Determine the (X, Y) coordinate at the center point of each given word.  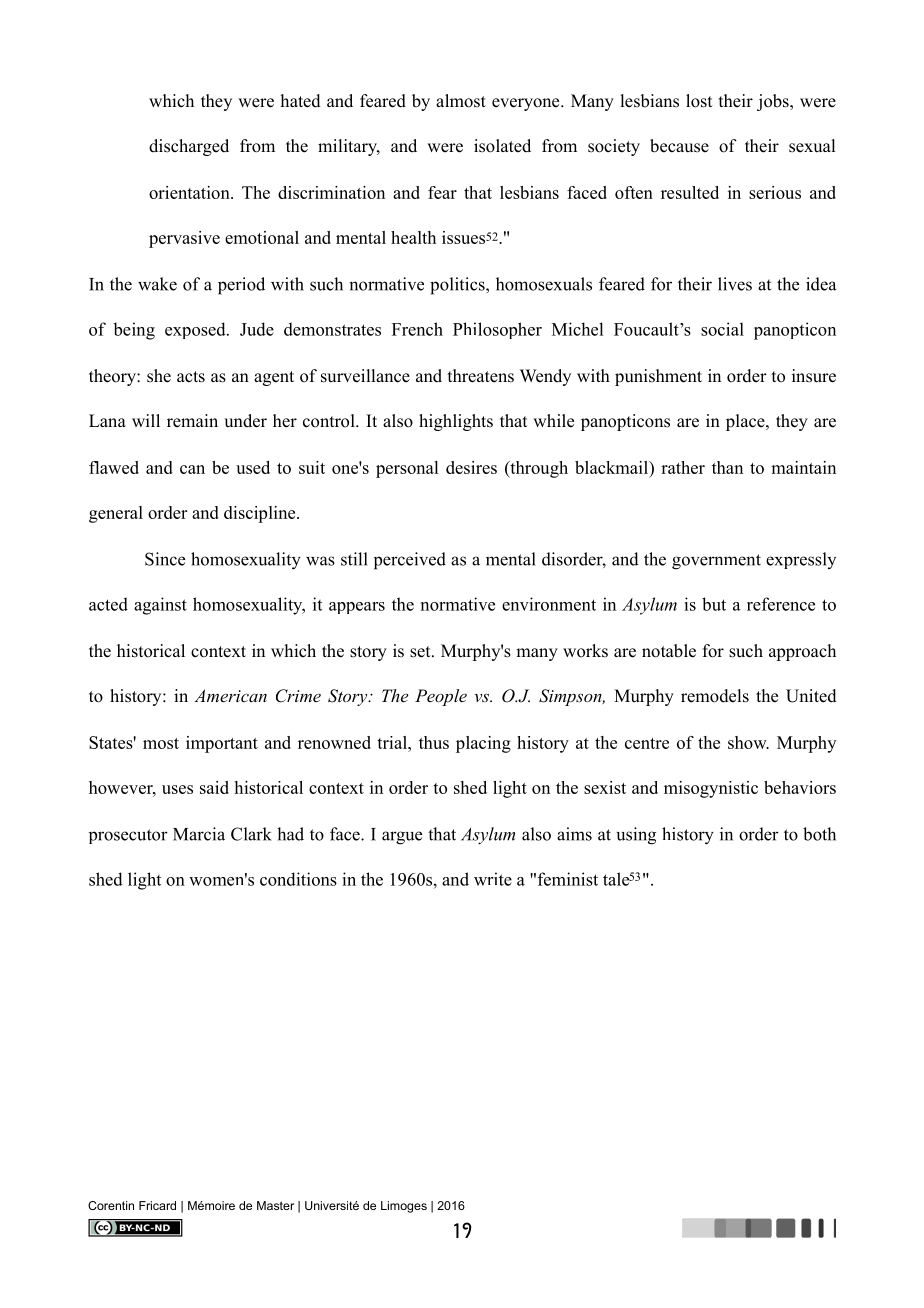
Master (275, 1205)
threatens (481, 376)
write (493, 879)
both (819, 834)
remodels (715, 696)
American (230, 695)
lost (699, 101)
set (421, 652)
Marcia (199, 834)
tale (616, 879)
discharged (189, 147)
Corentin (111, 1205)
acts (191, 377)
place (746, 422)
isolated (502, 146)
